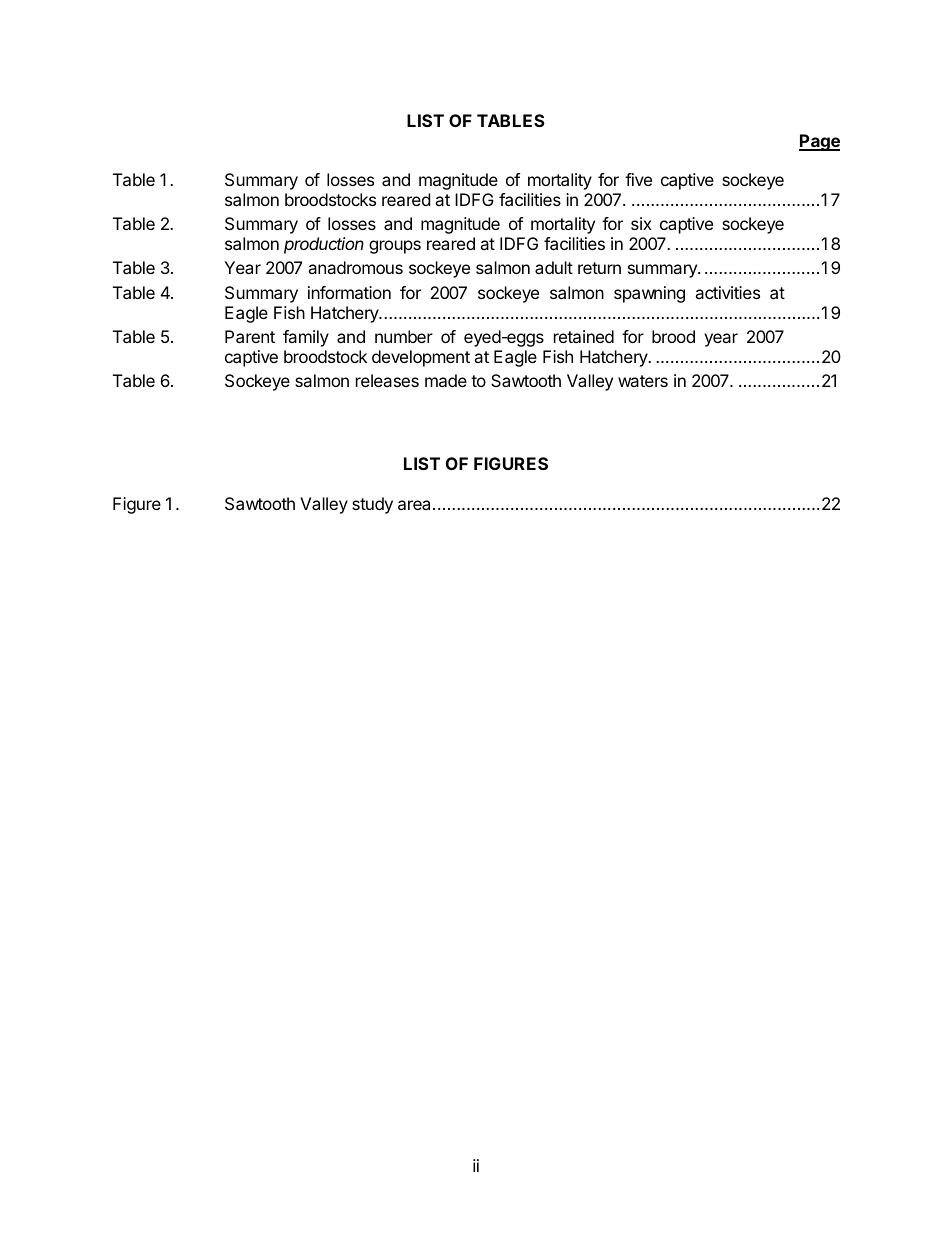 The height and width of the screenshot is (1233, 952). What do you see at coordinates (584, 336) in the screenshot?
I see `retained` at bounding box center [584, 336].
